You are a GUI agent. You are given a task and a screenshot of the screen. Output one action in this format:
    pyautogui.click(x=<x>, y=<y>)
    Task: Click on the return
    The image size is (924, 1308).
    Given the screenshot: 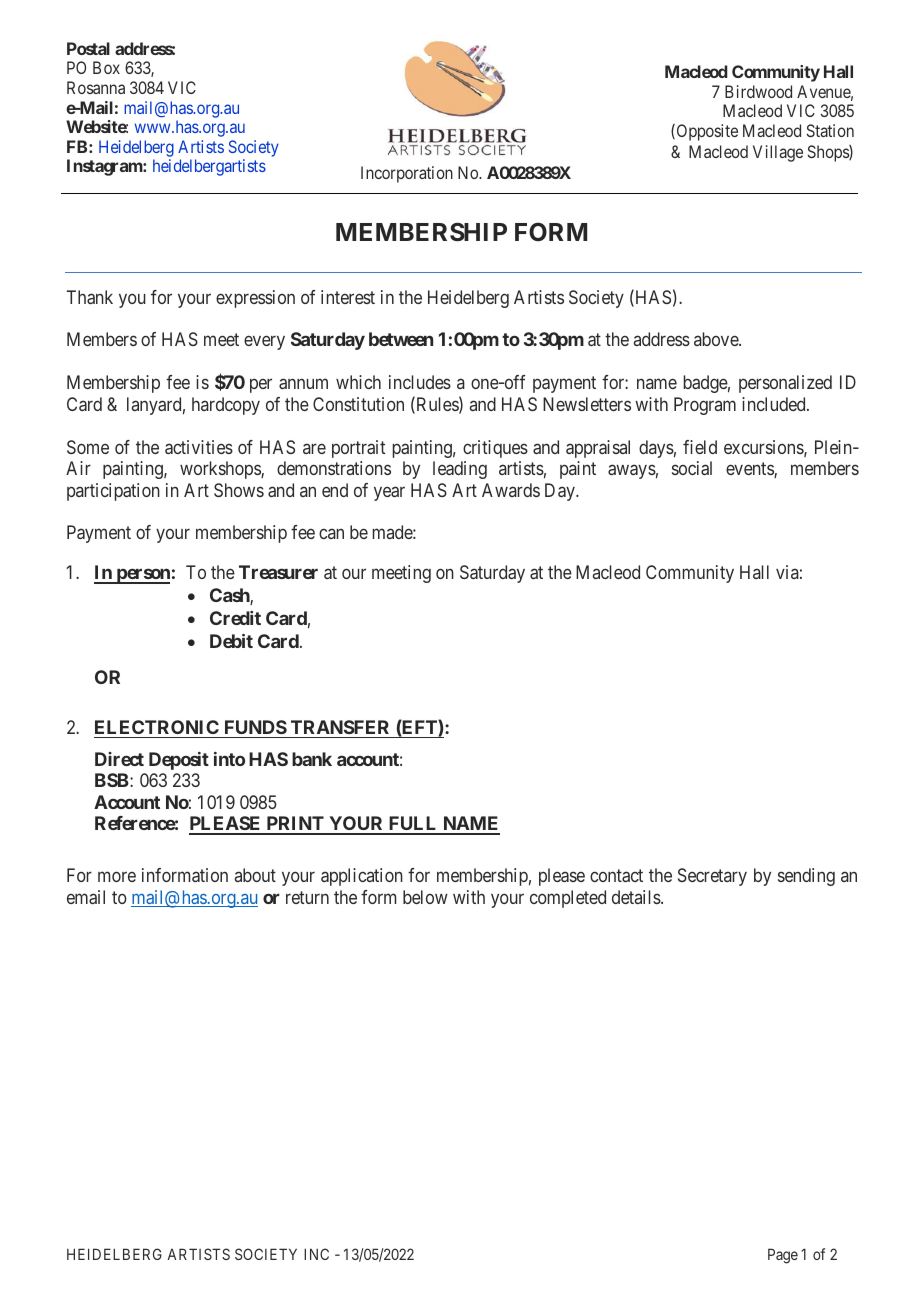 What is the action you would take?
    pyautogui.click(x=307, y=897)
